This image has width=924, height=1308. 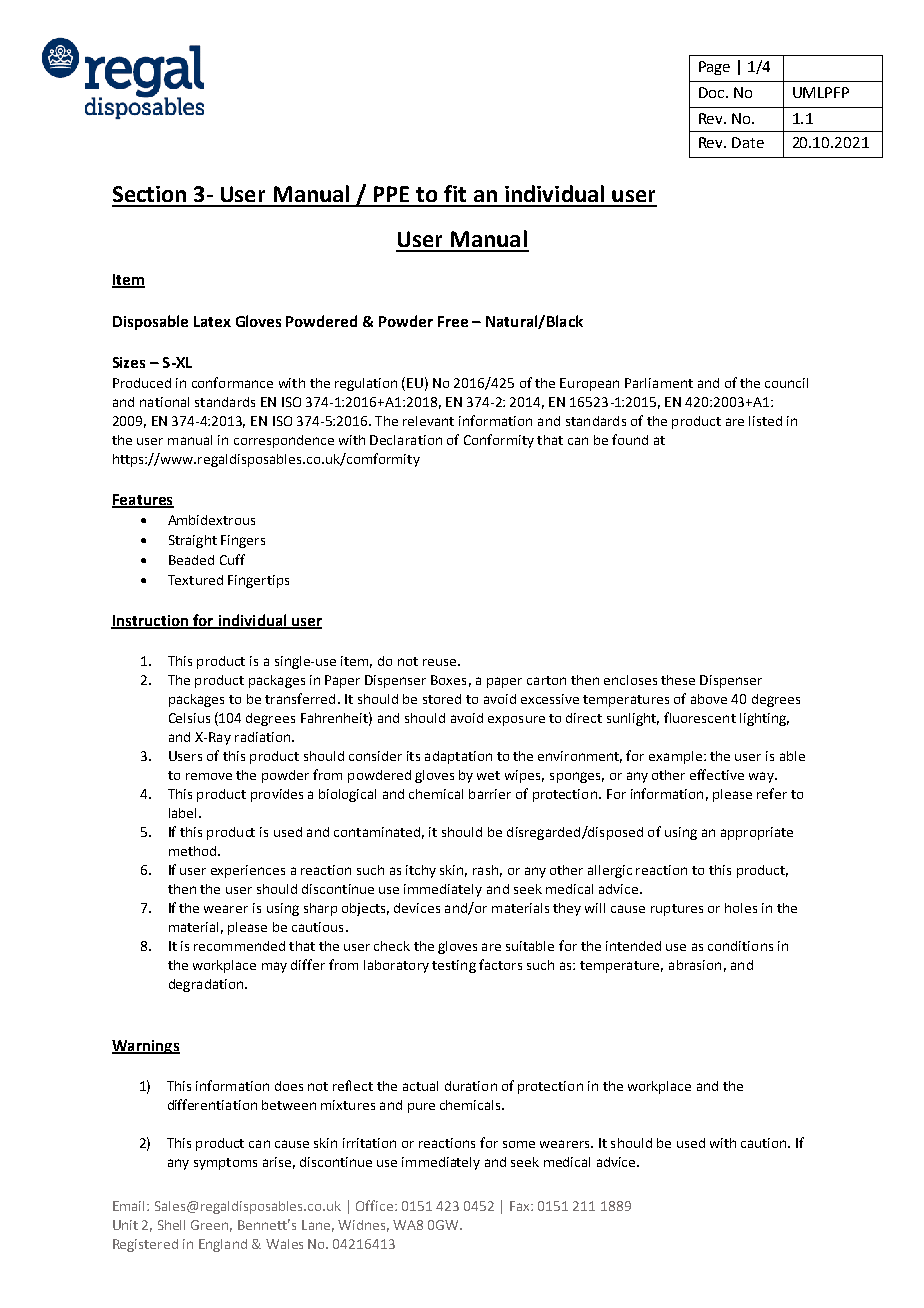 I want to click on Instruction, so click(x=151, y=622).
